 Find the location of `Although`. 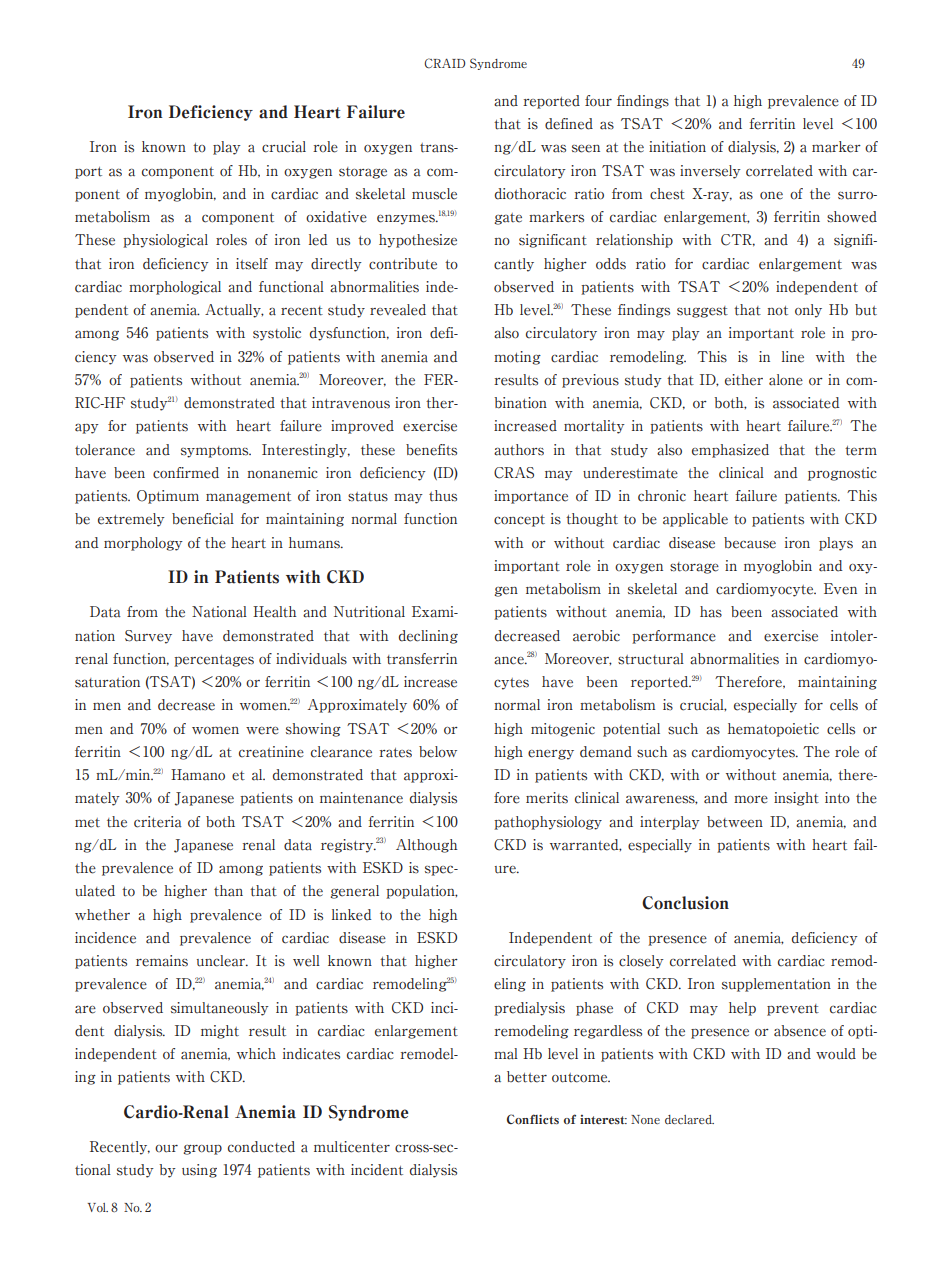

Although is located at coordinates (427, 846).
